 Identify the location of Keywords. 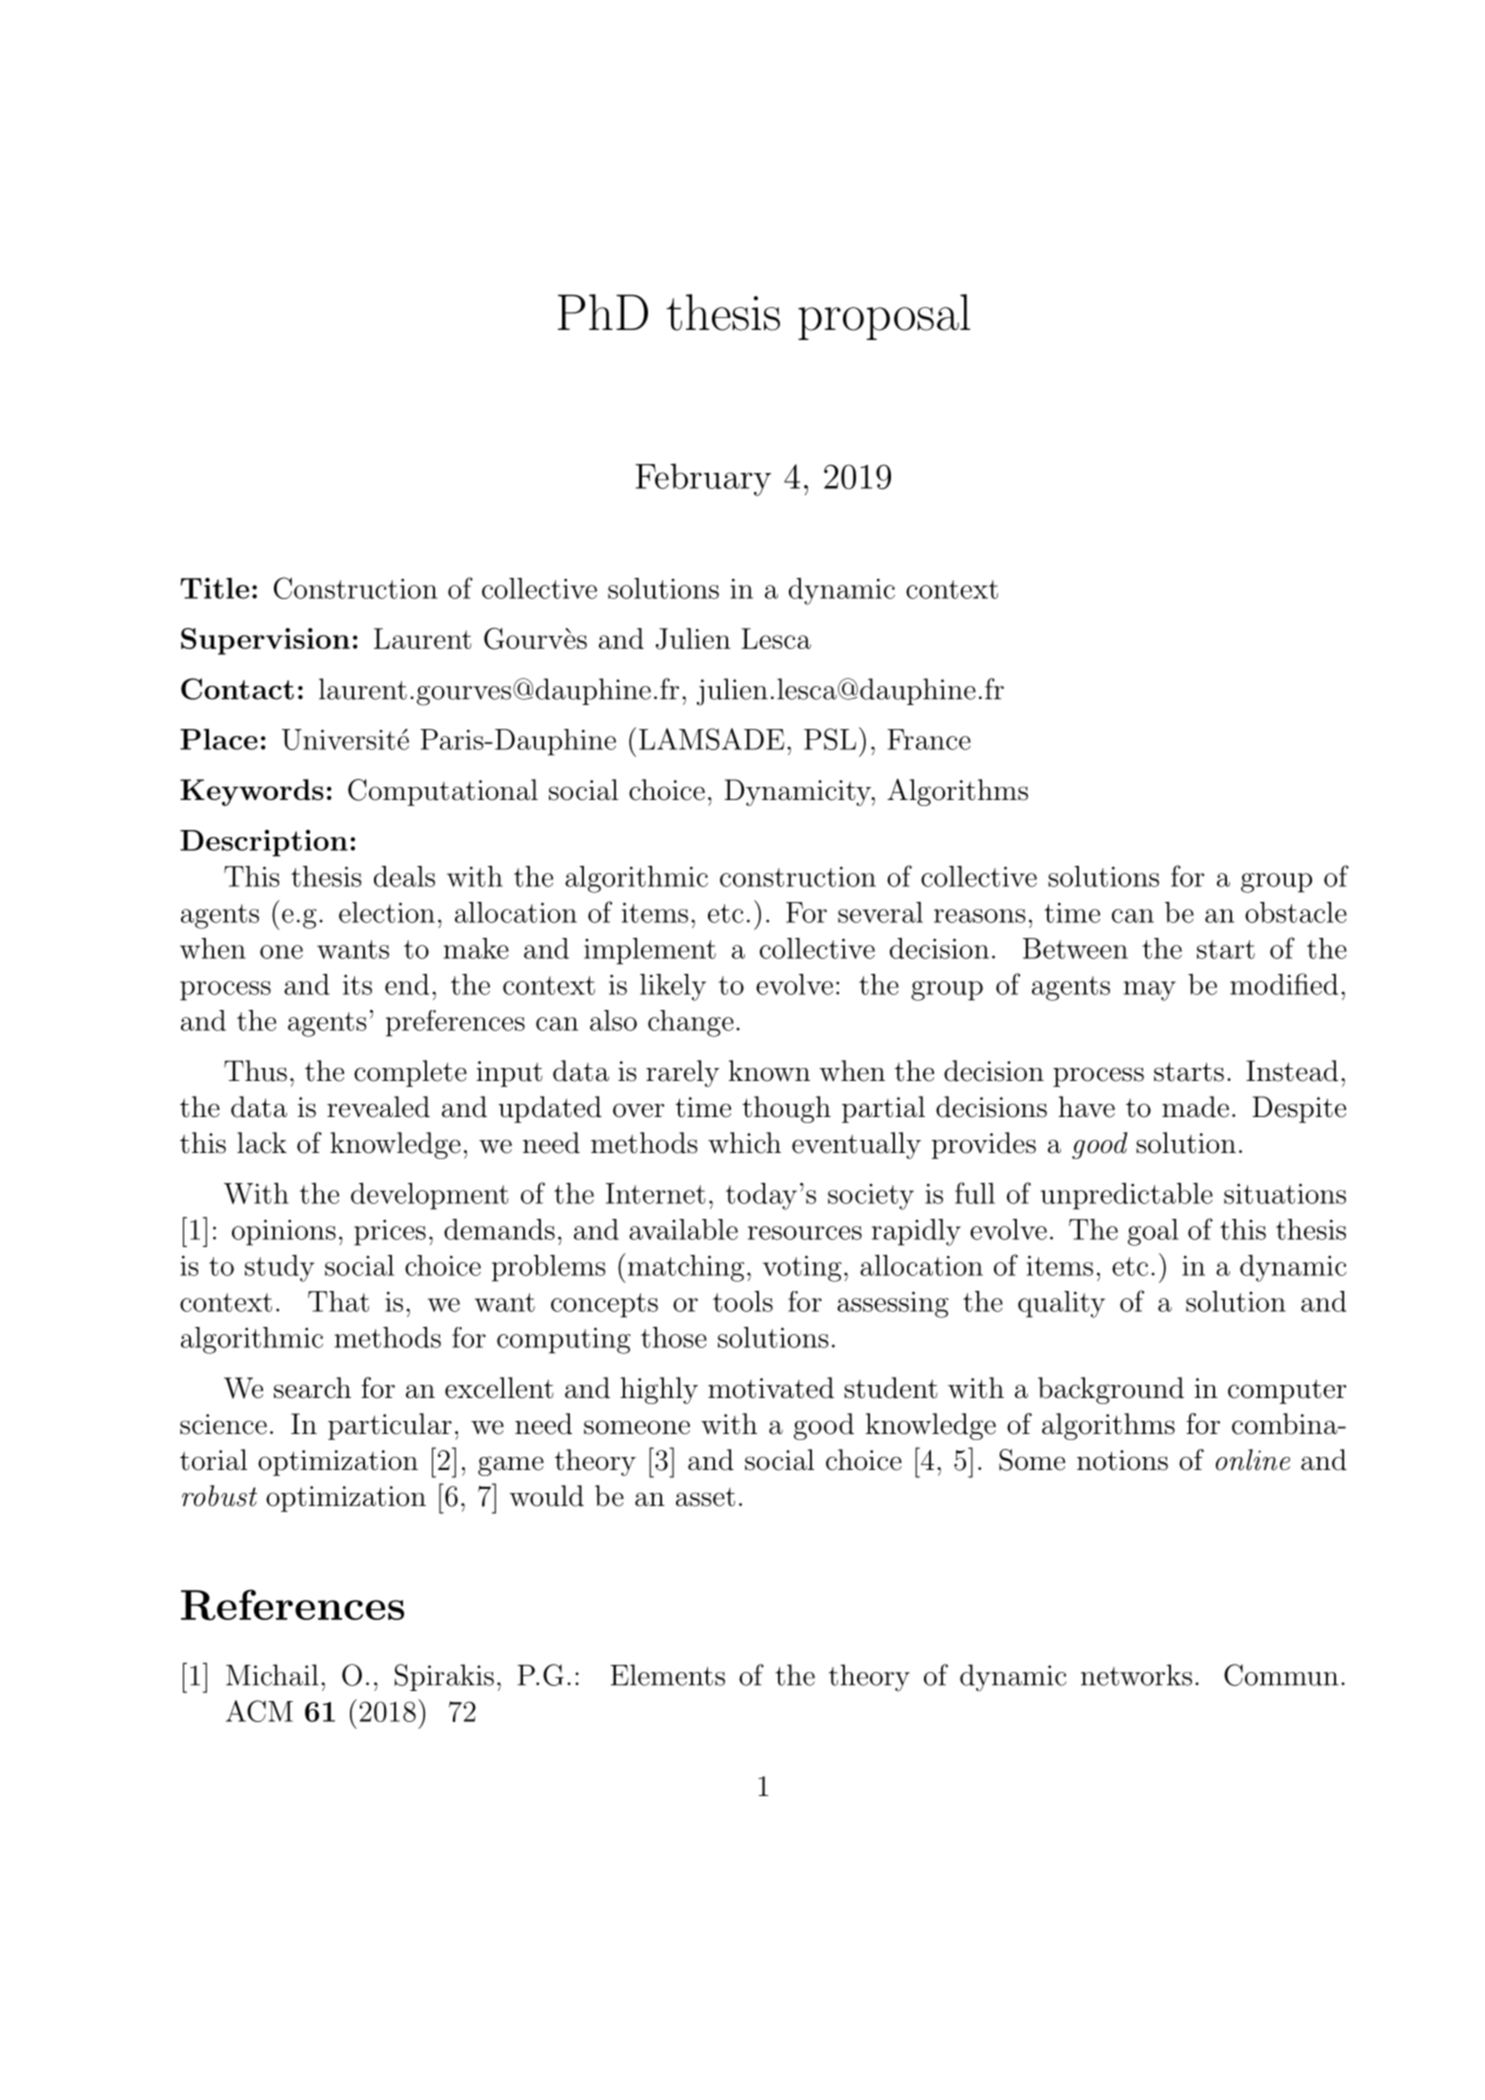
(252, 792).
